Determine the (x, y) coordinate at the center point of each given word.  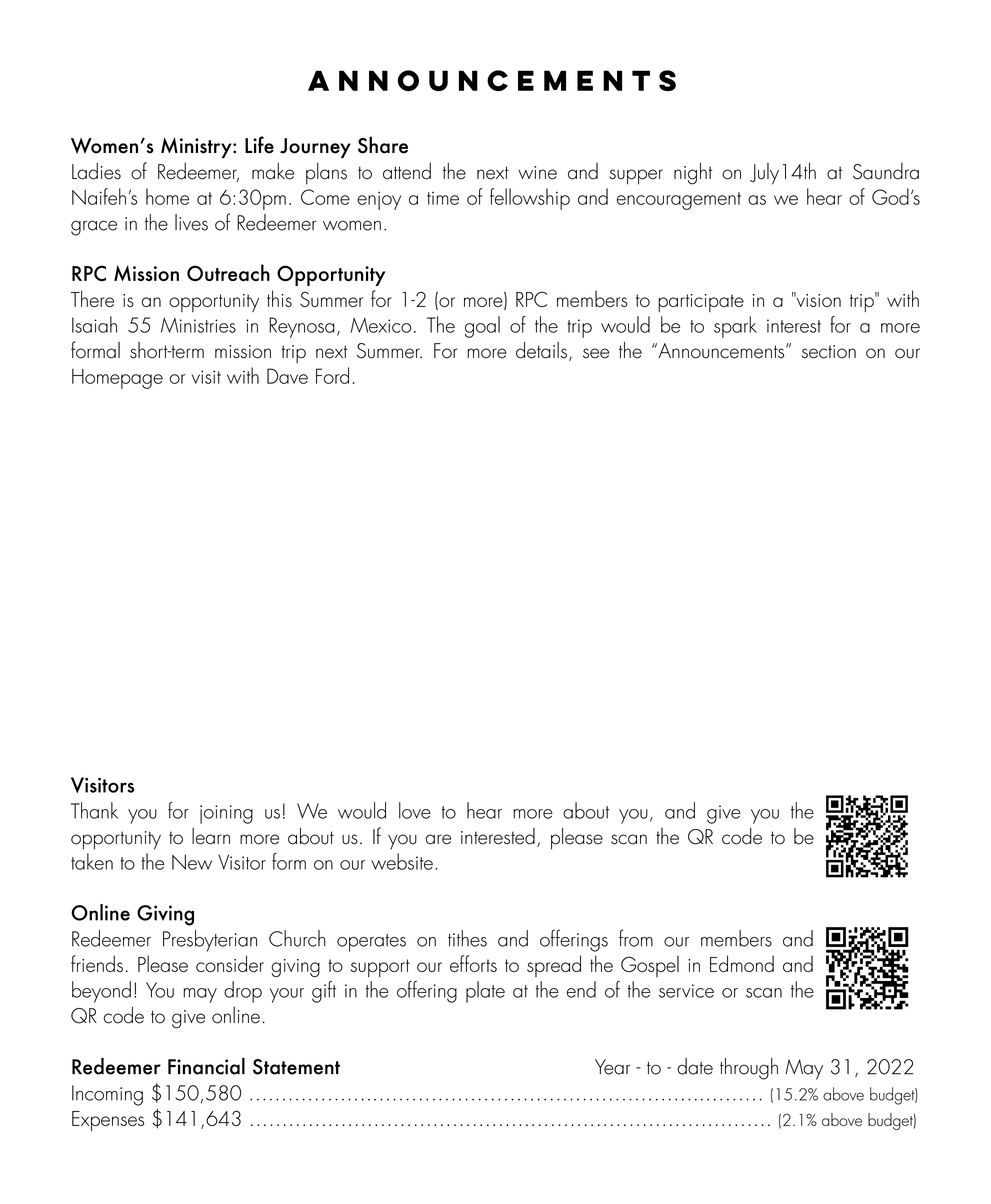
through (749, 1069)
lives (191, 222)
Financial (206, 1066)
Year (612, 1067)
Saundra (886, 171)
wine (537, 173)
